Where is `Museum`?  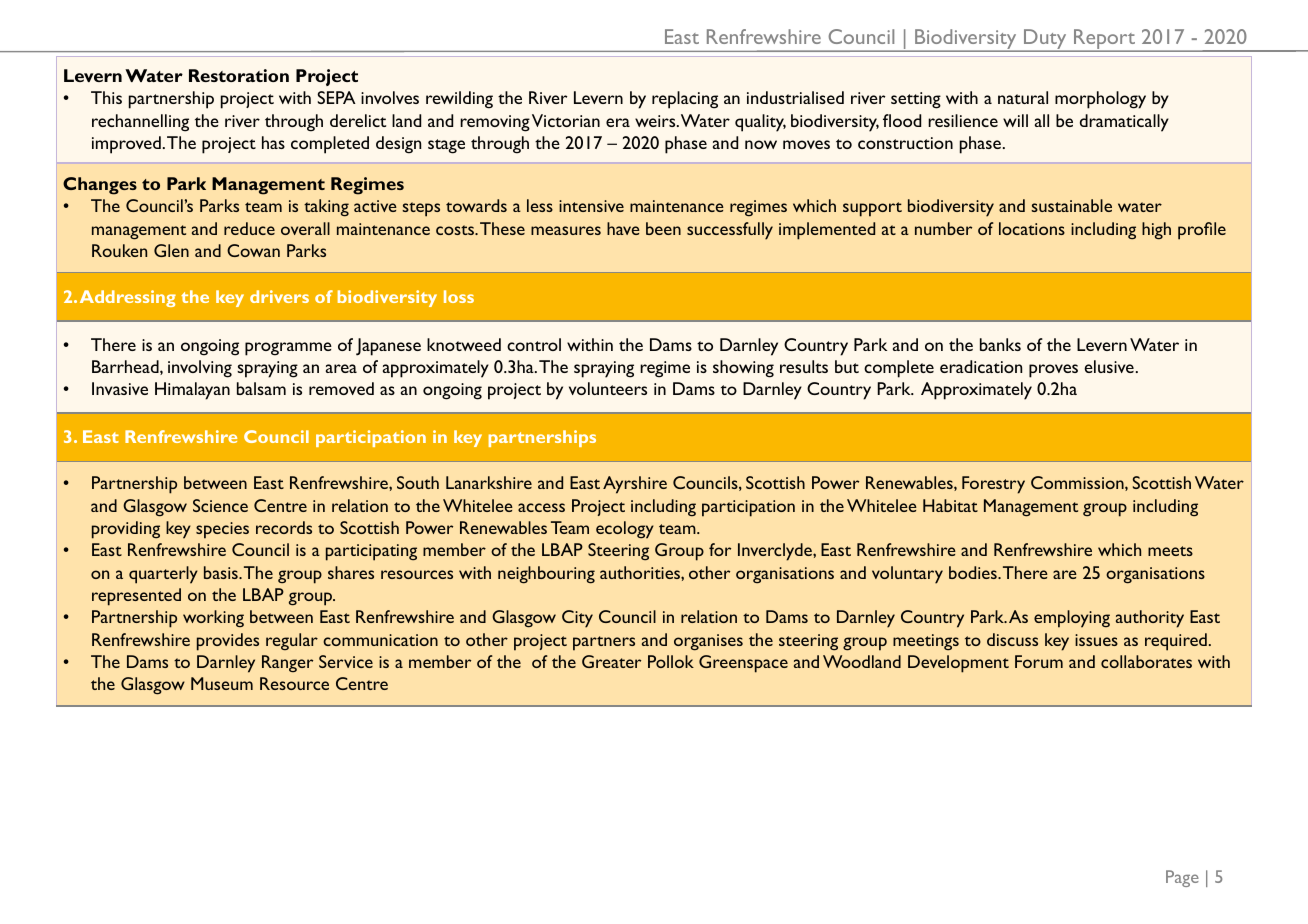
Museum is located at coordinates (222, 683).
